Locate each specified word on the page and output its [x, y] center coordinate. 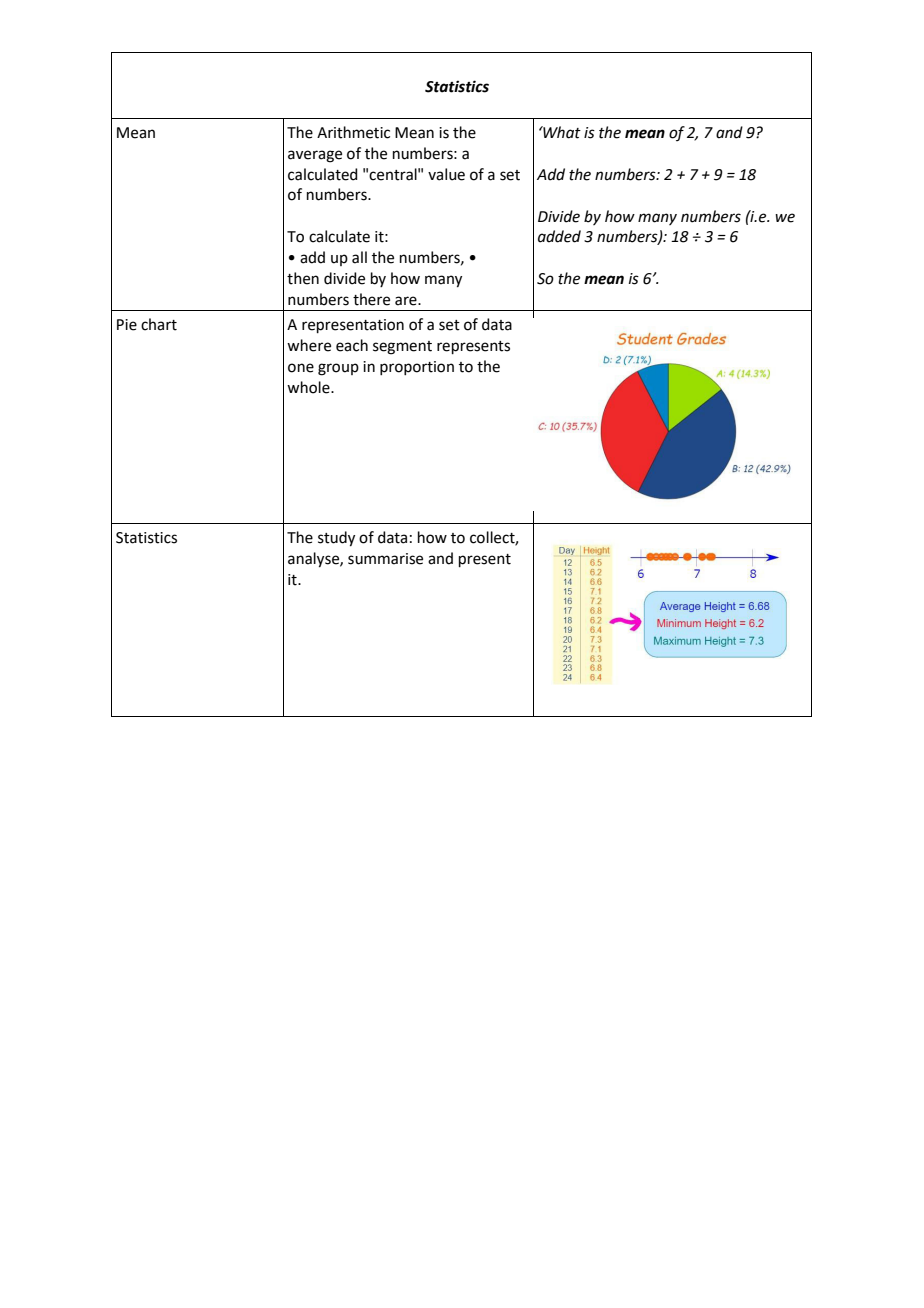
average [315, 156]
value [446, 174]
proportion [417, 368]
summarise [385, 559]
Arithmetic [353, 132]
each [352, 345]
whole [309, 387]
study [336, 539]
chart [159, 324]
